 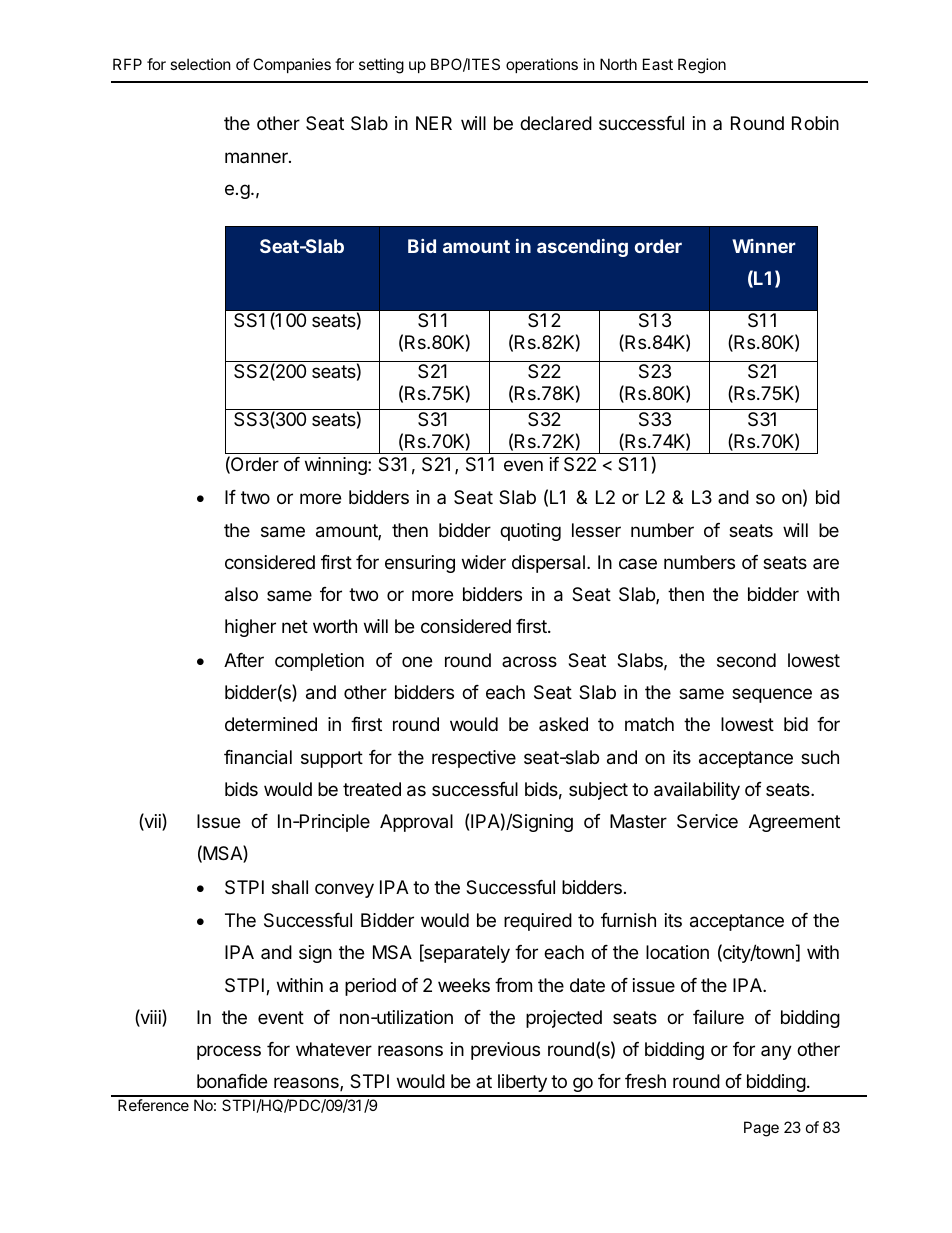 I want to click on Region, so click(x=702, y=66).
